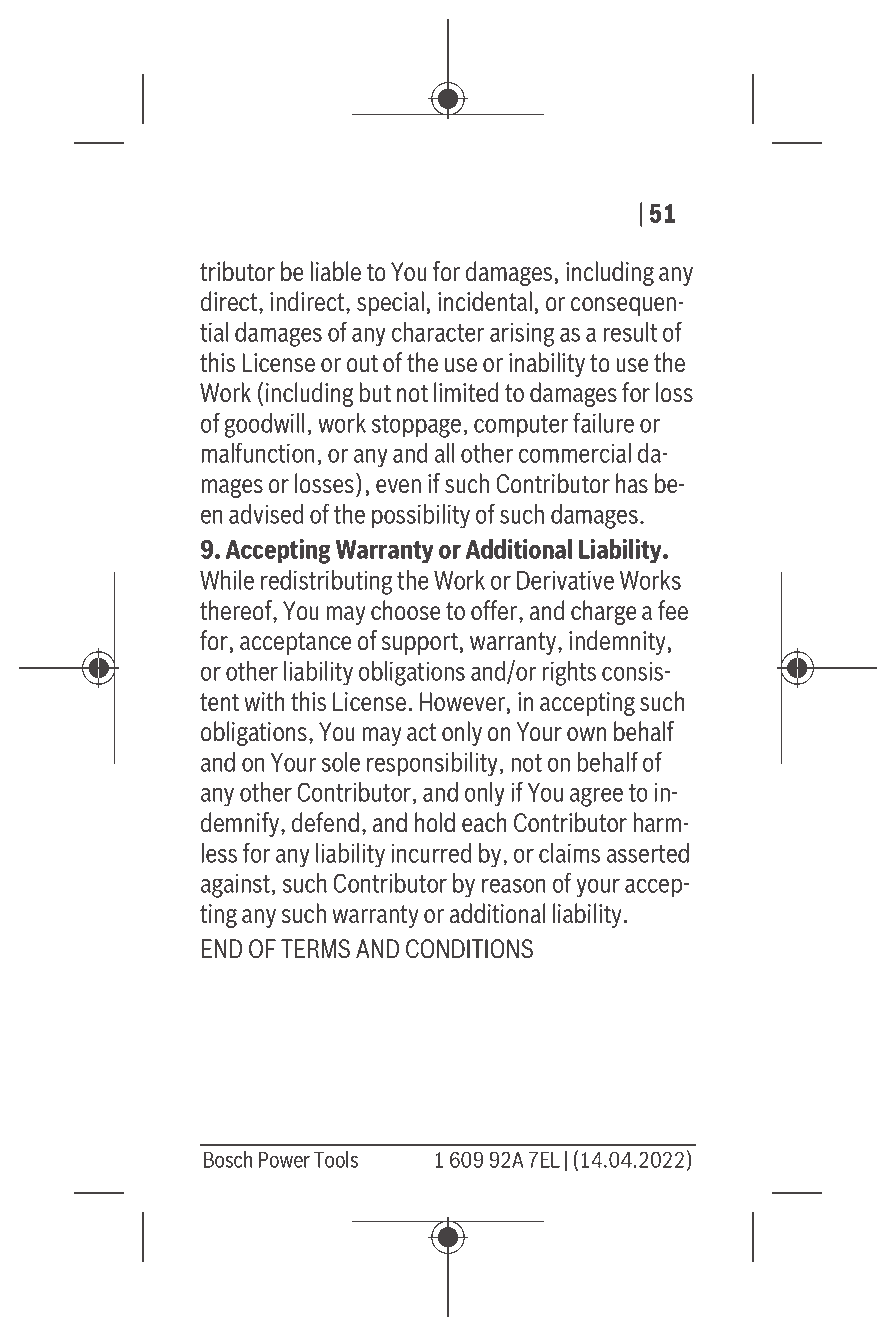 This screenshot has width=896, height=1336. What do you see at coordinates (432, 764) in the screenshot?
I see `responsibility` at bounding box center [432, 764].
